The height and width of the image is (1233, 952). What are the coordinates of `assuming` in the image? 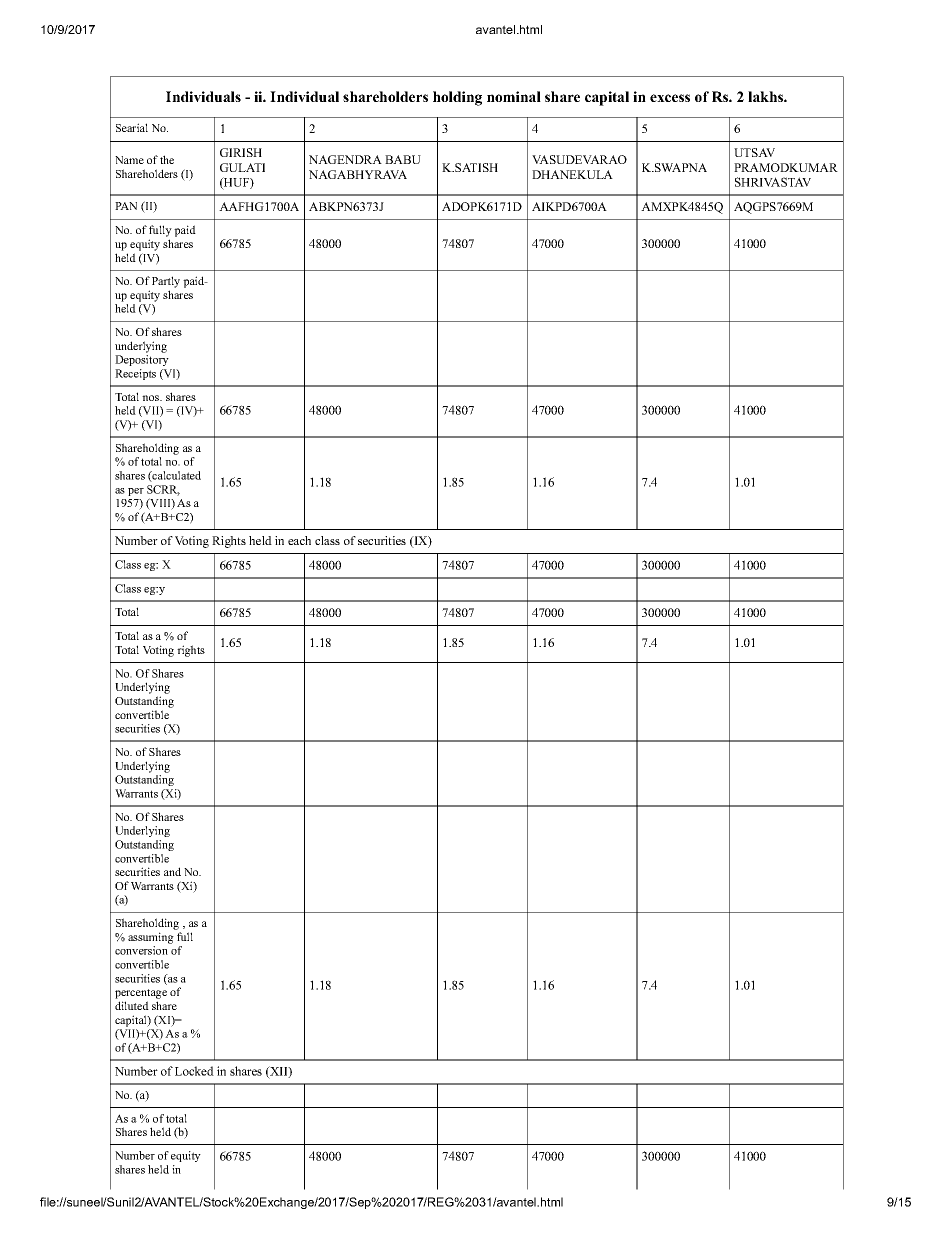 It's located at (151, 938).
